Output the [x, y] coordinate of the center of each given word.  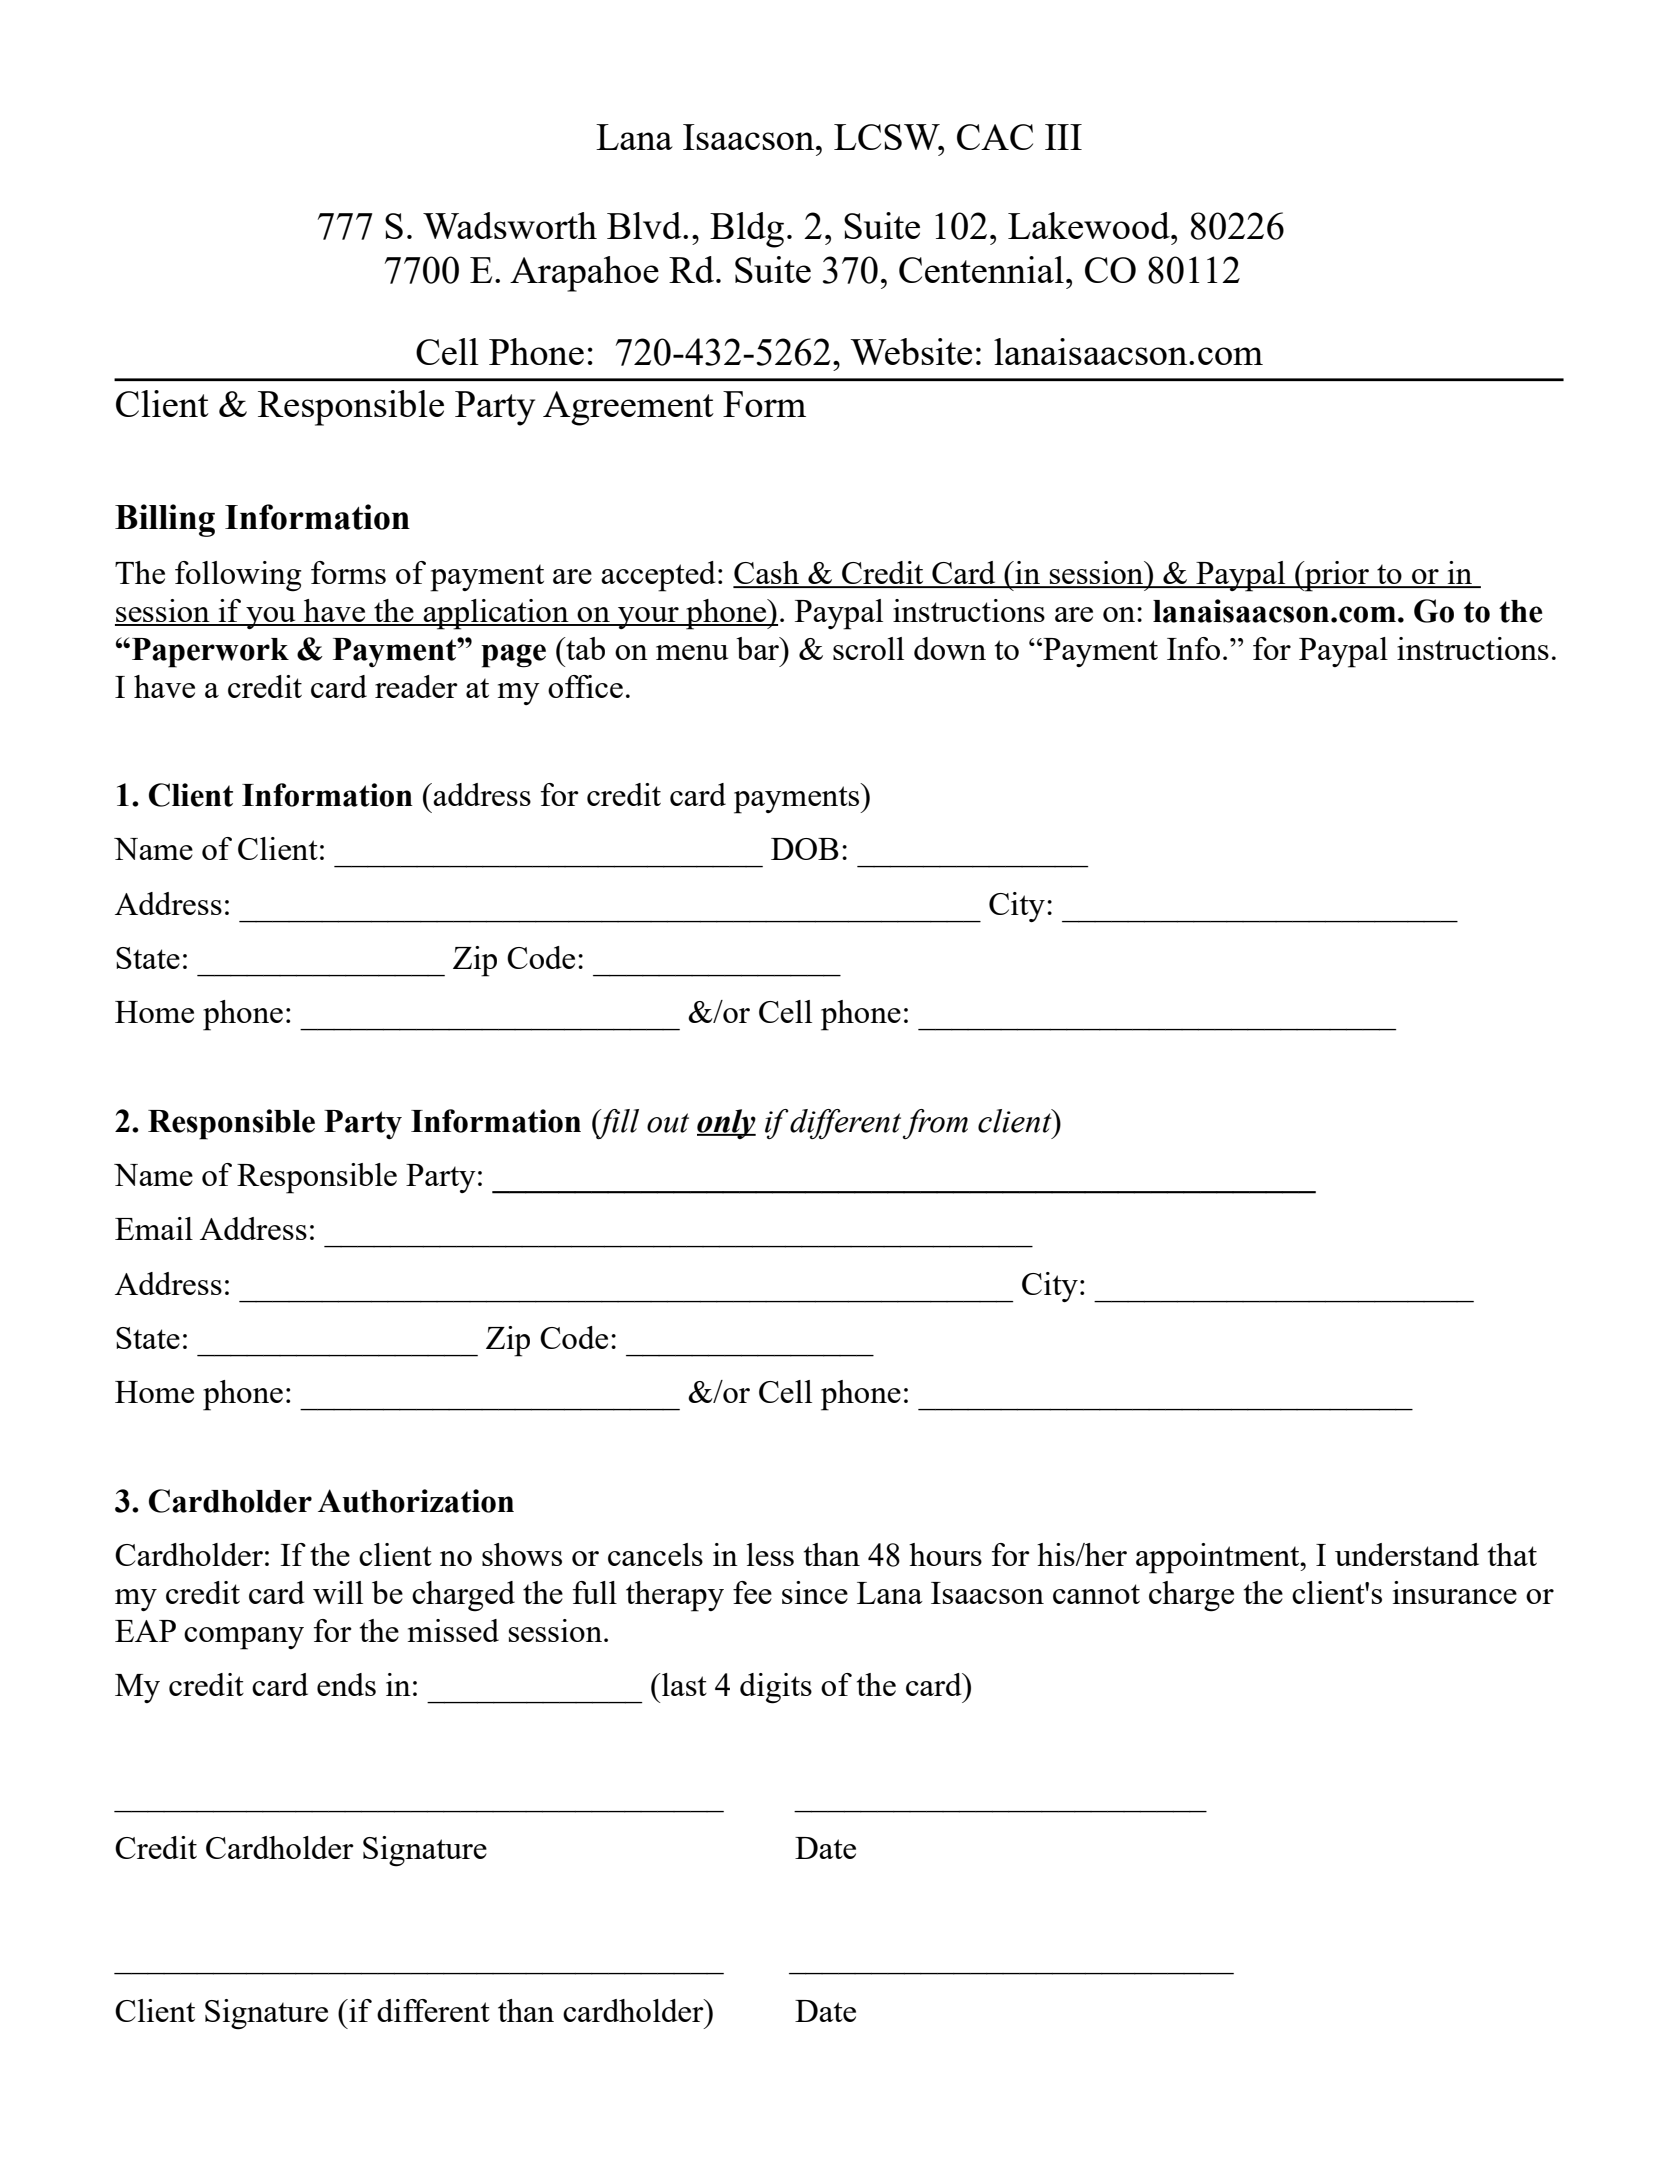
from [935, 1124]
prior [1337, 576]
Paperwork [210, 653]
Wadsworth [510, 225]
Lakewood [1090, 225]
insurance [1455, 1592]
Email [154, 1228]
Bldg [747, 230]
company [244, 1638]
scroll [868, 648]
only [726, 1124]
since [815, 1592]
